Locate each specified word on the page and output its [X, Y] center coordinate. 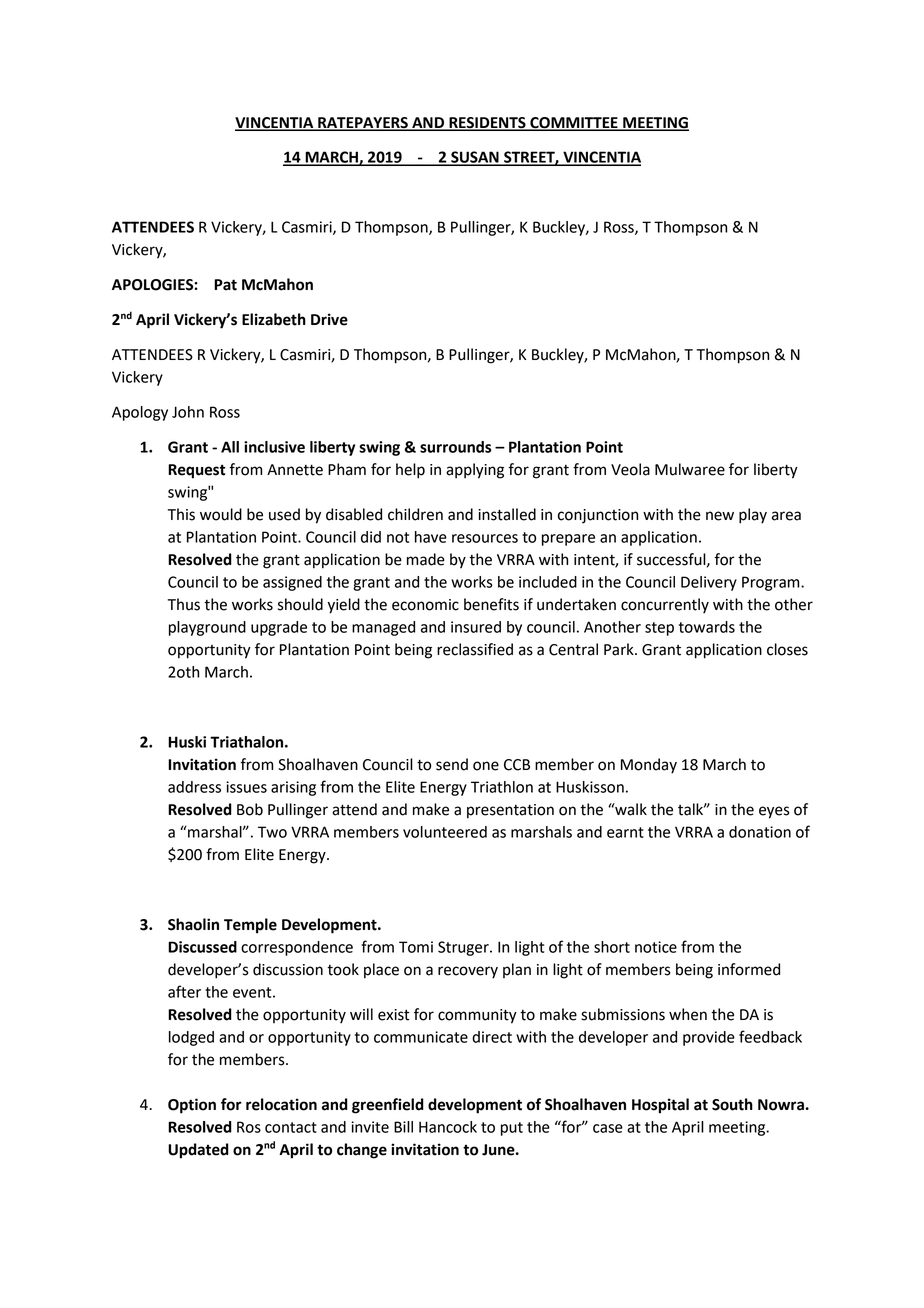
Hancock [448, 1127]
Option [192, 1106]
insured [476, 627]
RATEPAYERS [363, 124]
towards [707, 627]
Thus [184, 604]
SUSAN [475, 158]
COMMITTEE [574, 124]
